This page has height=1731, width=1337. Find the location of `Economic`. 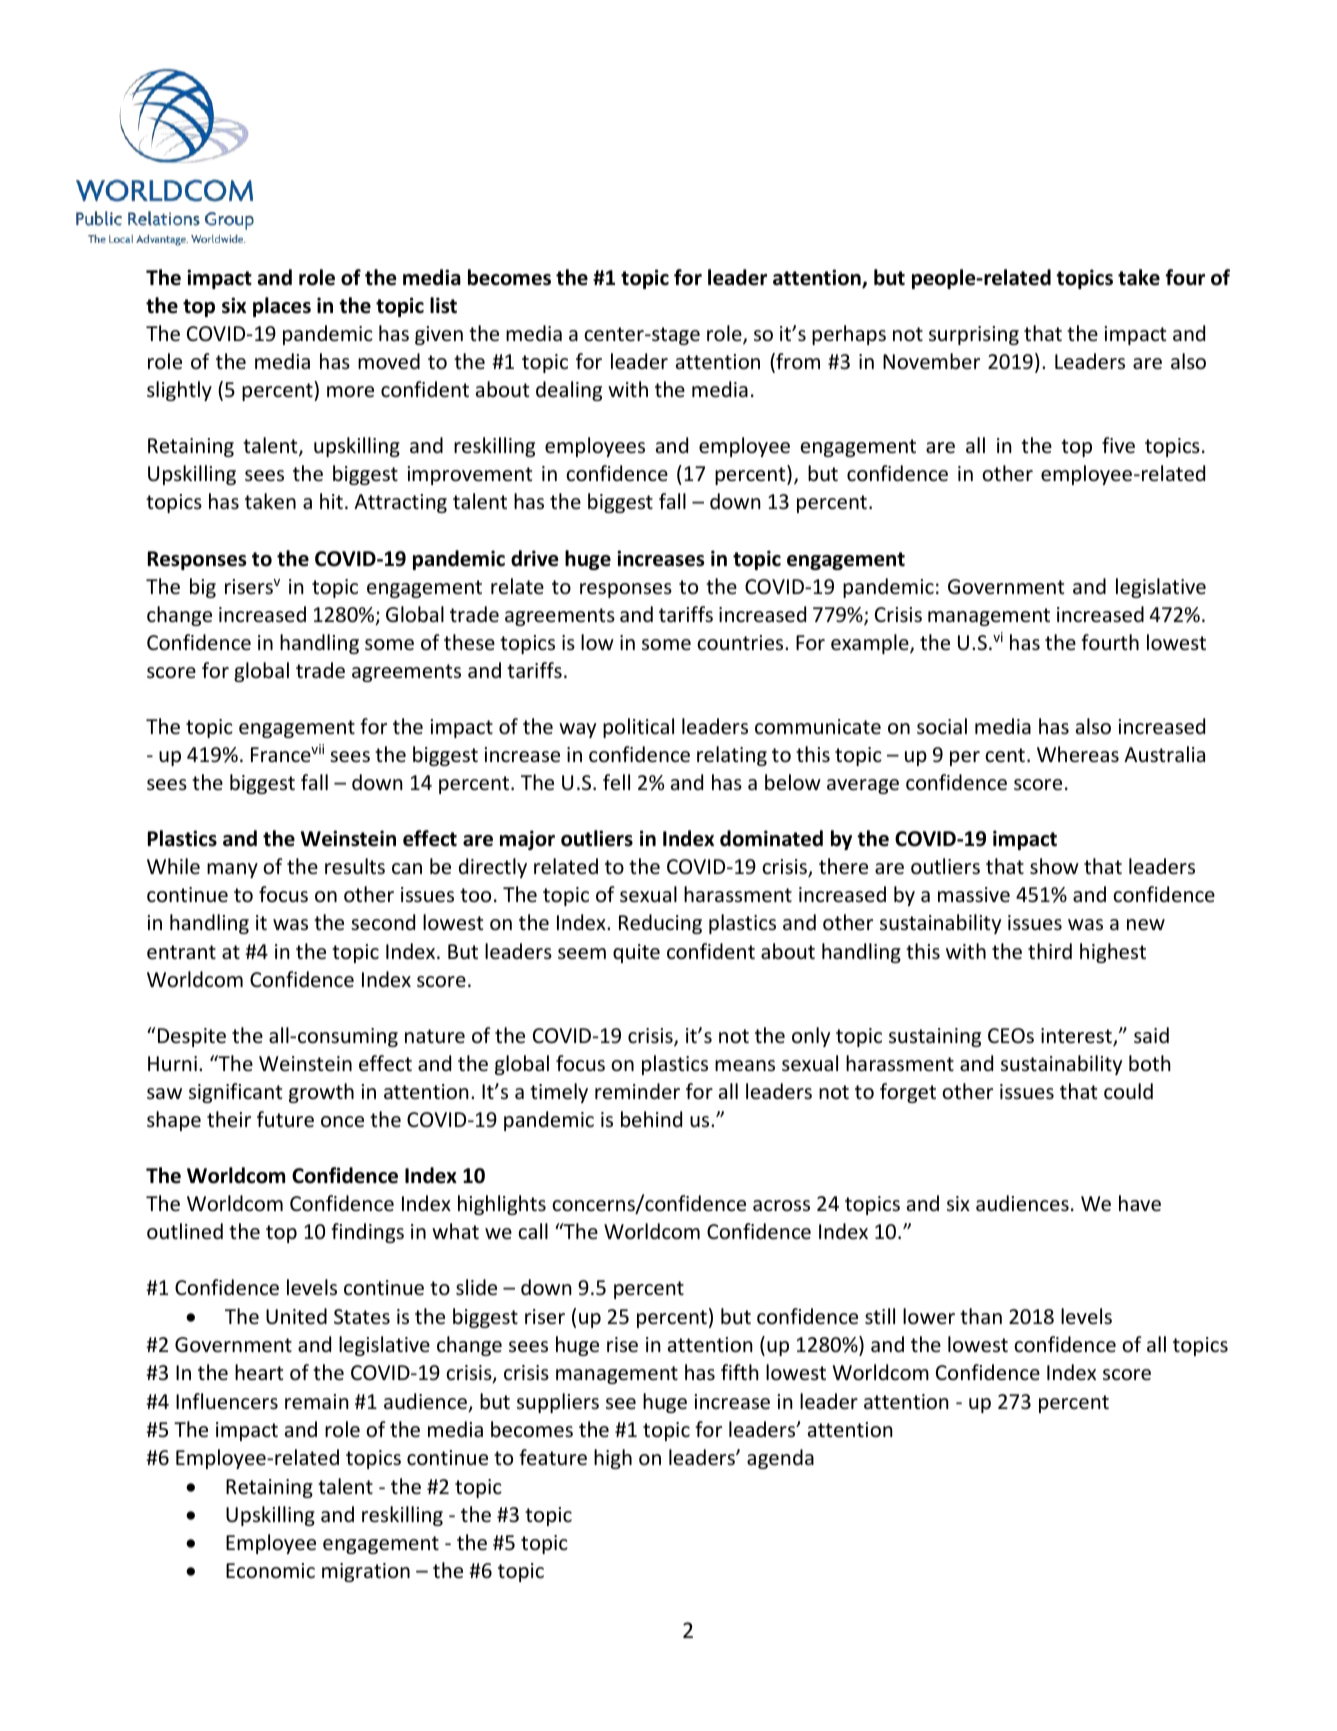

Economic is located at coordinates (270, 1571).
